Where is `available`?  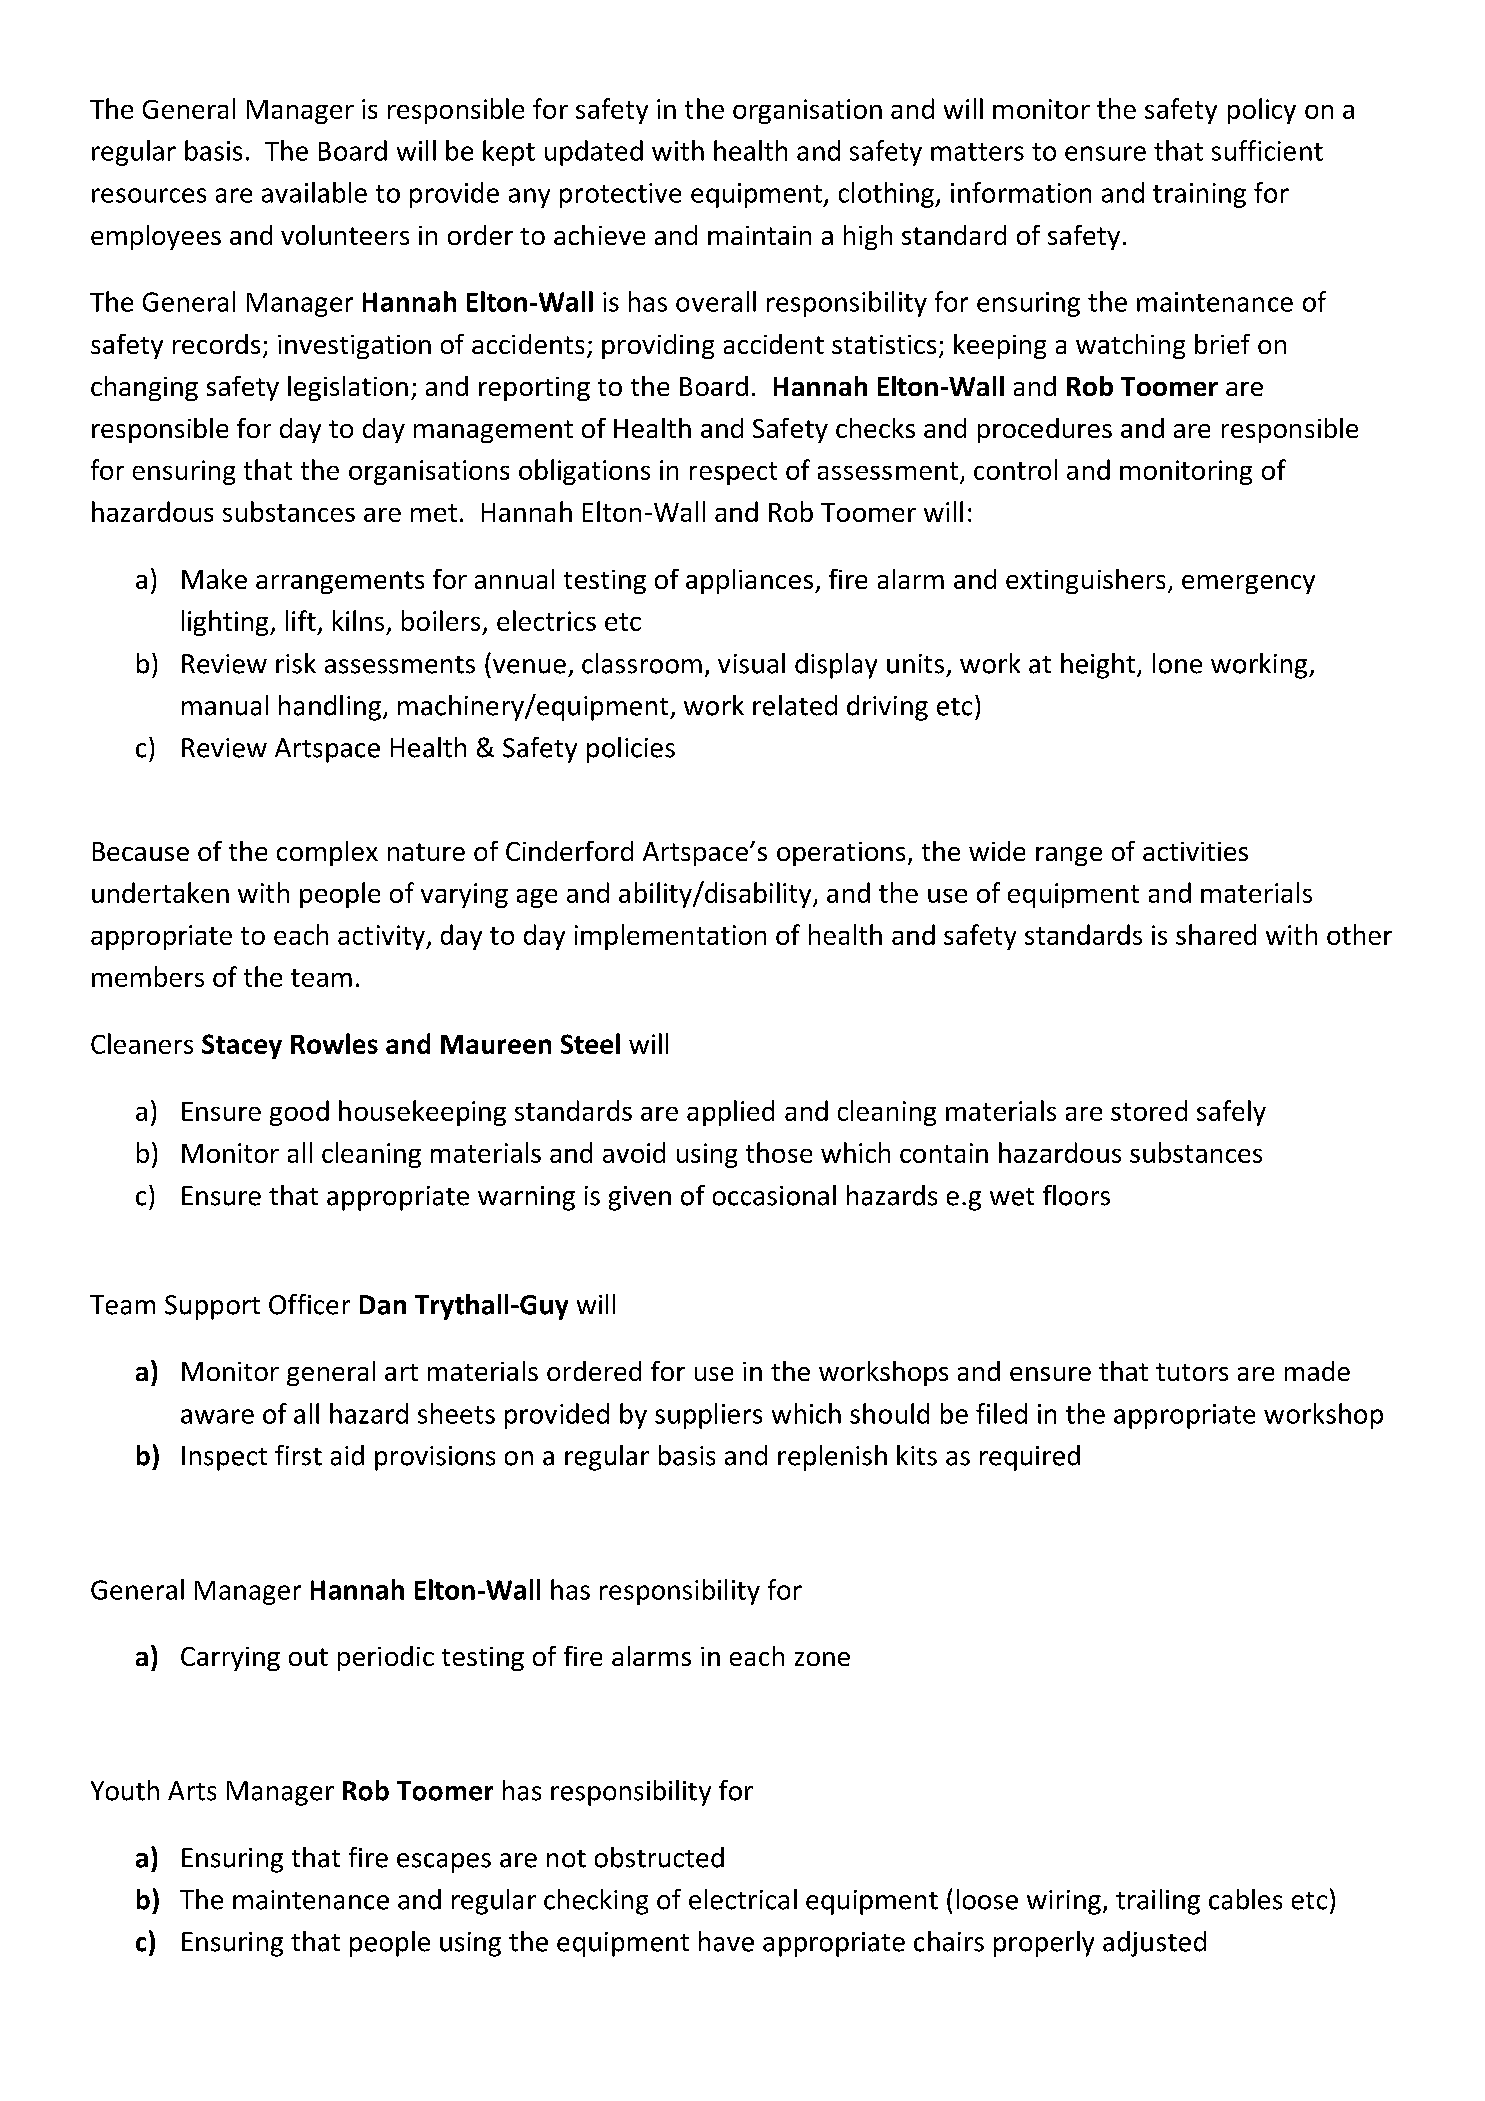
available is located at coordinates (314, 192).
